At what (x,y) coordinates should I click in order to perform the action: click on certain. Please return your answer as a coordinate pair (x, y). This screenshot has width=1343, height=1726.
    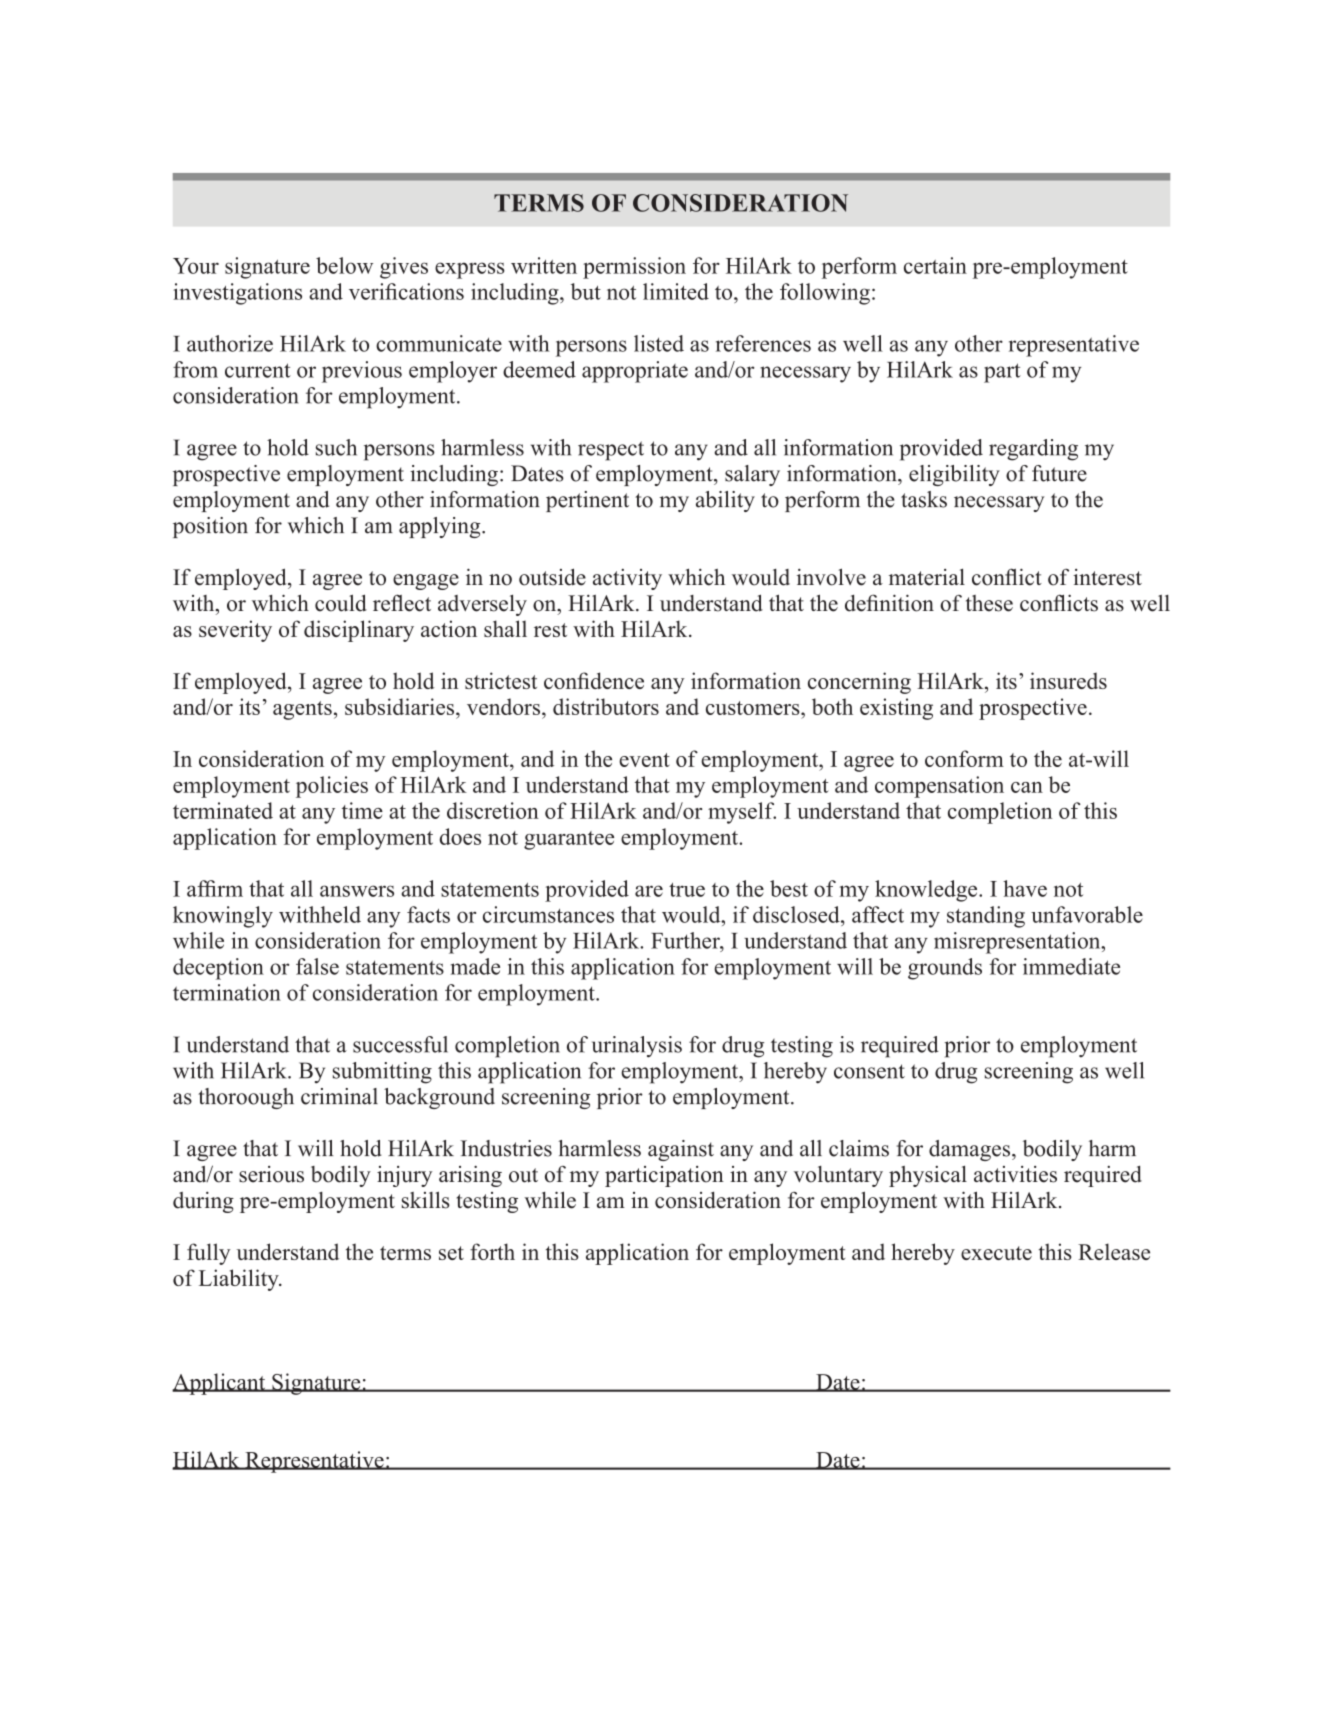
    Looking at the image, I should click on (935, 265).
